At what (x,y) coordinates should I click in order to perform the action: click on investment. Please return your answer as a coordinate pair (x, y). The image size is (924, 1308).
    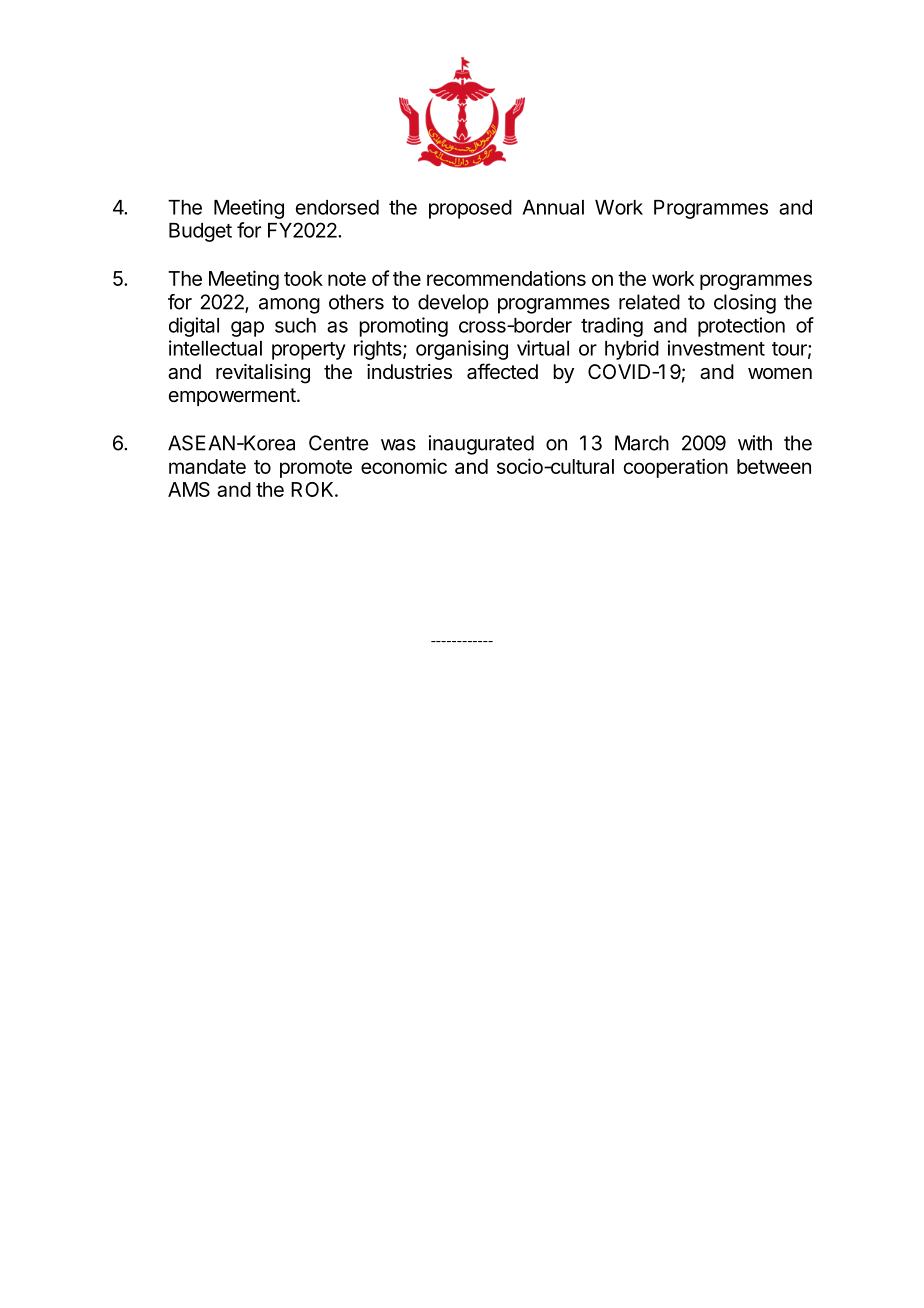
    Looking at the image, I should click on (716, 348).
